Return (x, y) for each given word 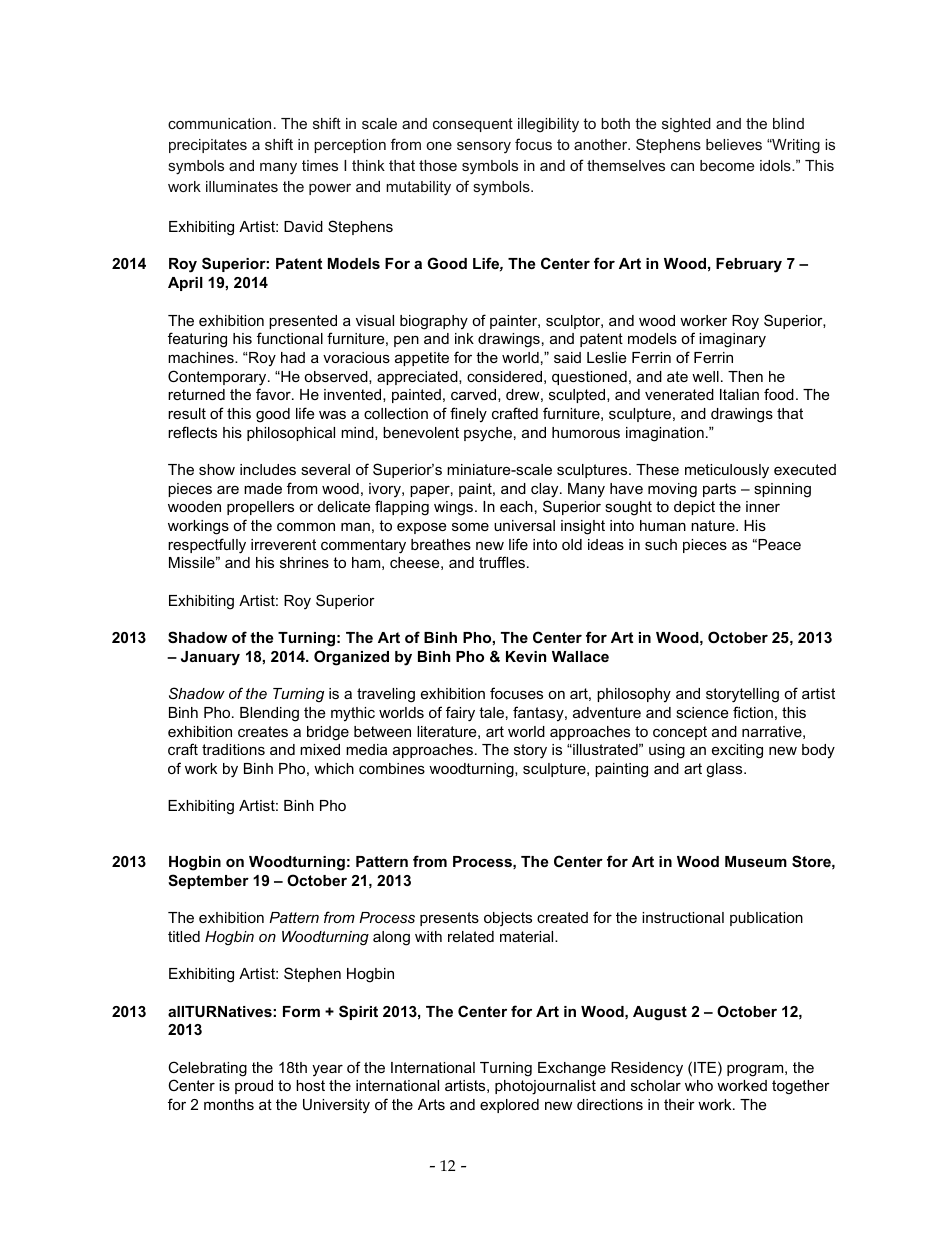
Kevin (526, 656)
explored (509, 1106)
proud (254, 1087)
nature (714, 525)
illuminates (242, 186)
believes (734, 144)
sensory (484, 147)
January (210, 658)
